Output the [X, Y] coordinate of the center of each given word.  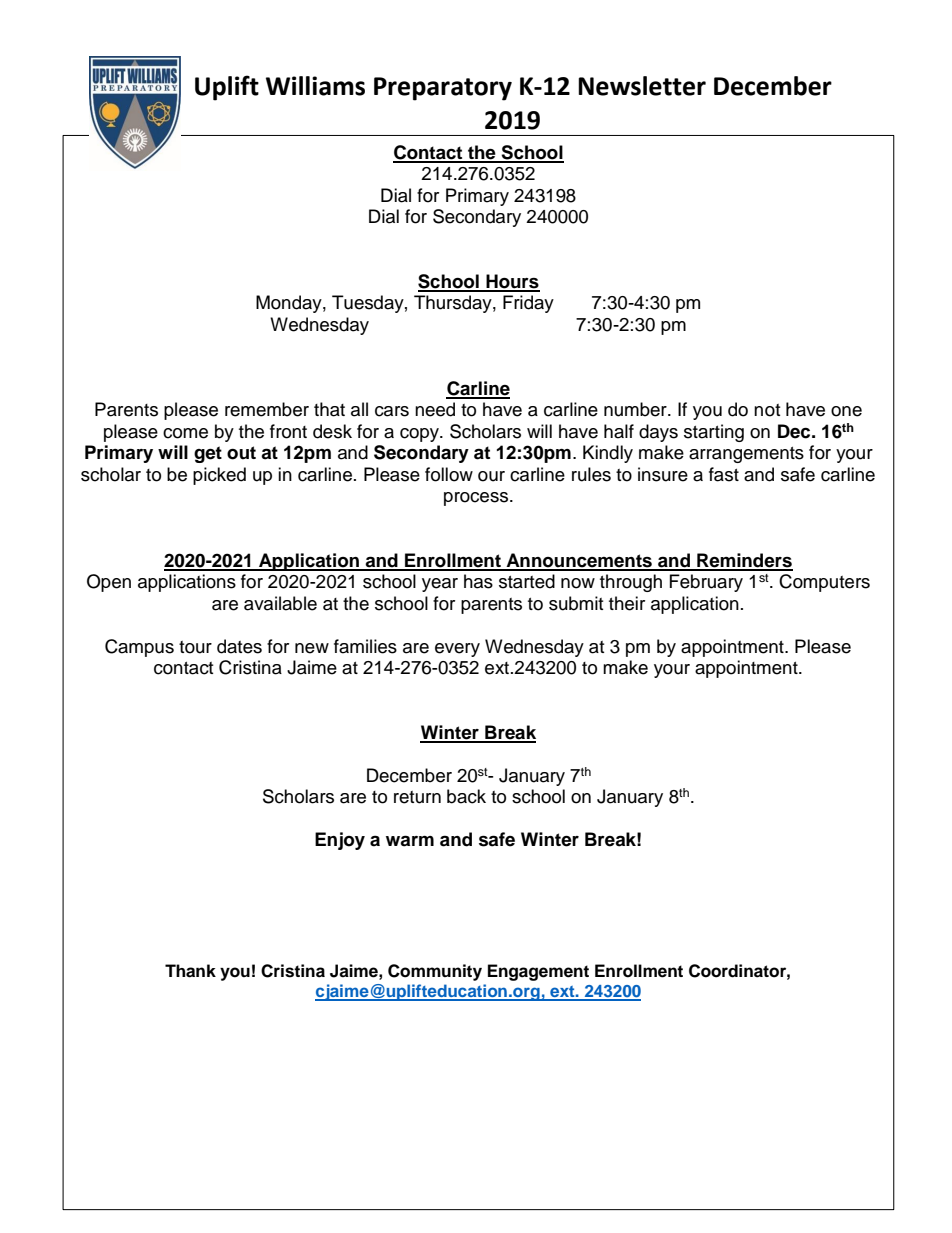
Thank [190, 971]
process [477, 499]
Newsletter [642, 86]
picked [219, 476]
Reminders [744, 561]
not [767, 410]
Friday [528, 304]
